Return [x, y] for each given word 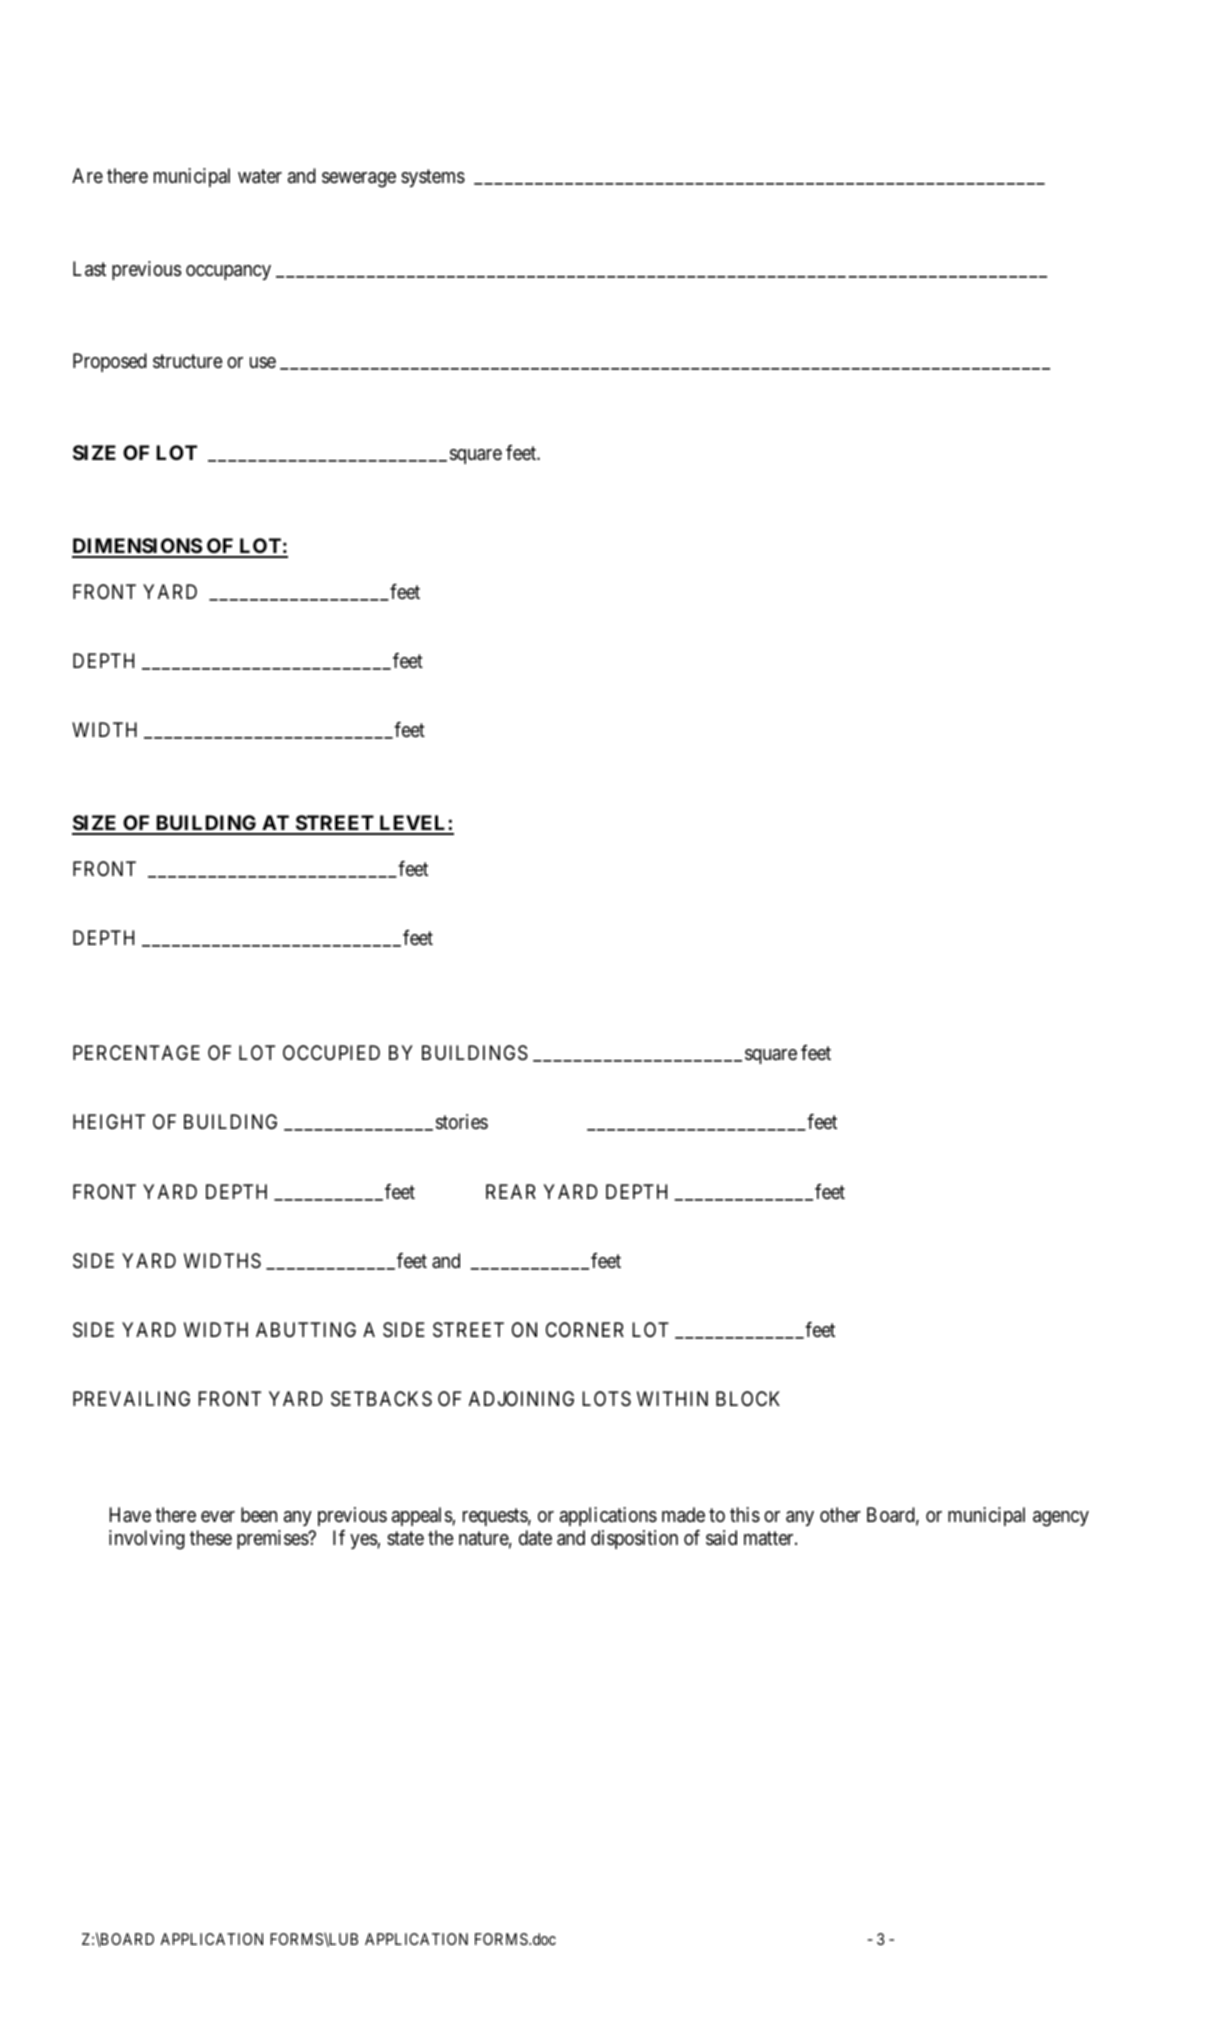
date [535, 1537]
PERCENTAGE [136, 1052]
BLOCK [748, 1398]
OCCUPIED [331, 1052]
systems [433, 178]
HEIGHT [109, 1121]
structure [188, 361]
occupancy [228, 272]
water [260, 176]
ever [218, 1516]
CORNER [585, 1329]
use [263, 362]
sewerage [359, 180]
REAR [511, 1191]
